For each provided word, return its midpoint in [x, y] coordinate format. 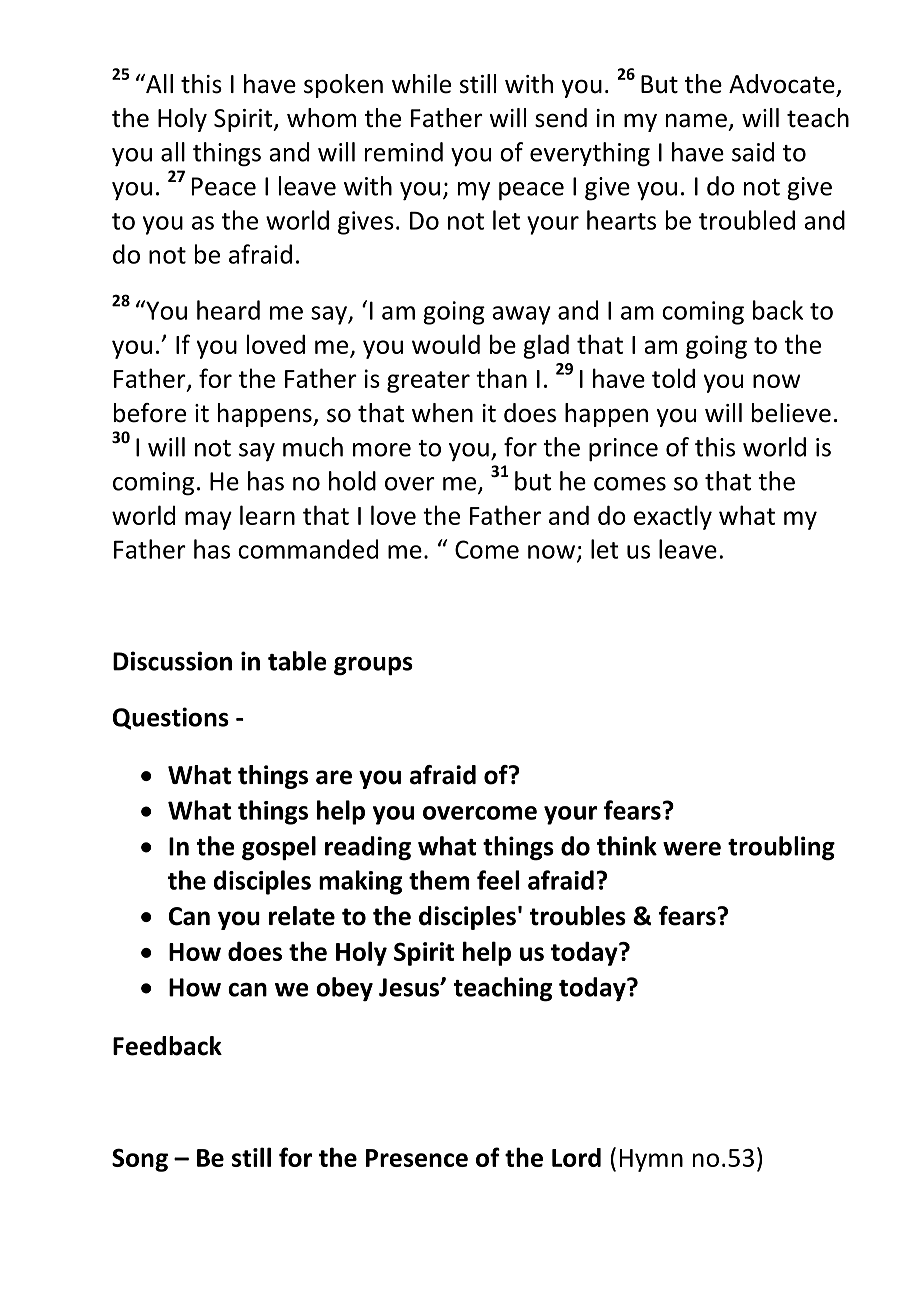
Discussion [172, 661]
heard [228, 310]
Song [140, 1160]
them [439, 880]
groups [373, 666]
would [446, 344]
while [421, 84]
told [673, 378]
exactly [673, 517]
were [692, 849]
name [696, 120]
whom [321, 118]
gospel [279, 848]
